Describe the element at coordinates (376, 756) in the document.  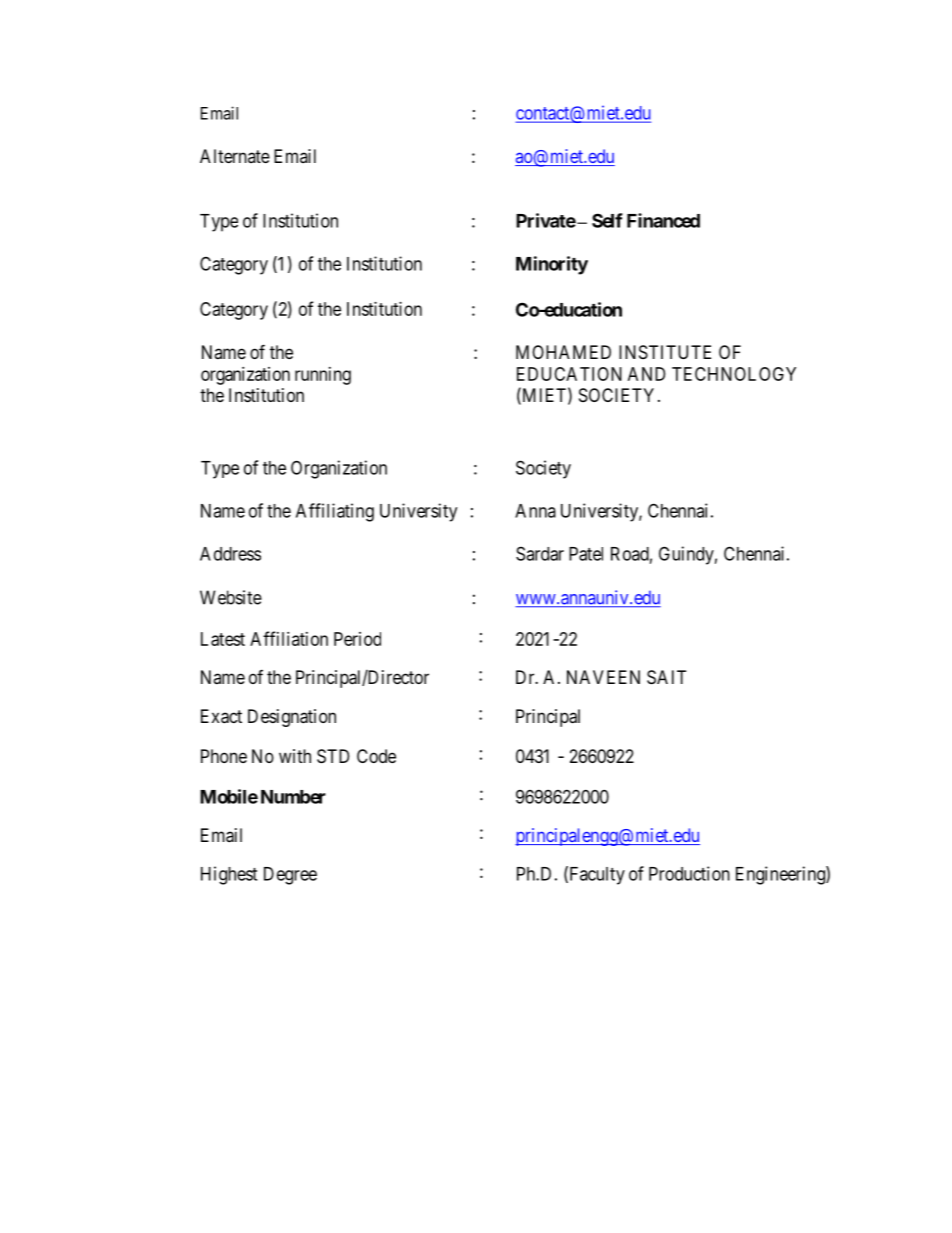
I see `Code` at that location.
